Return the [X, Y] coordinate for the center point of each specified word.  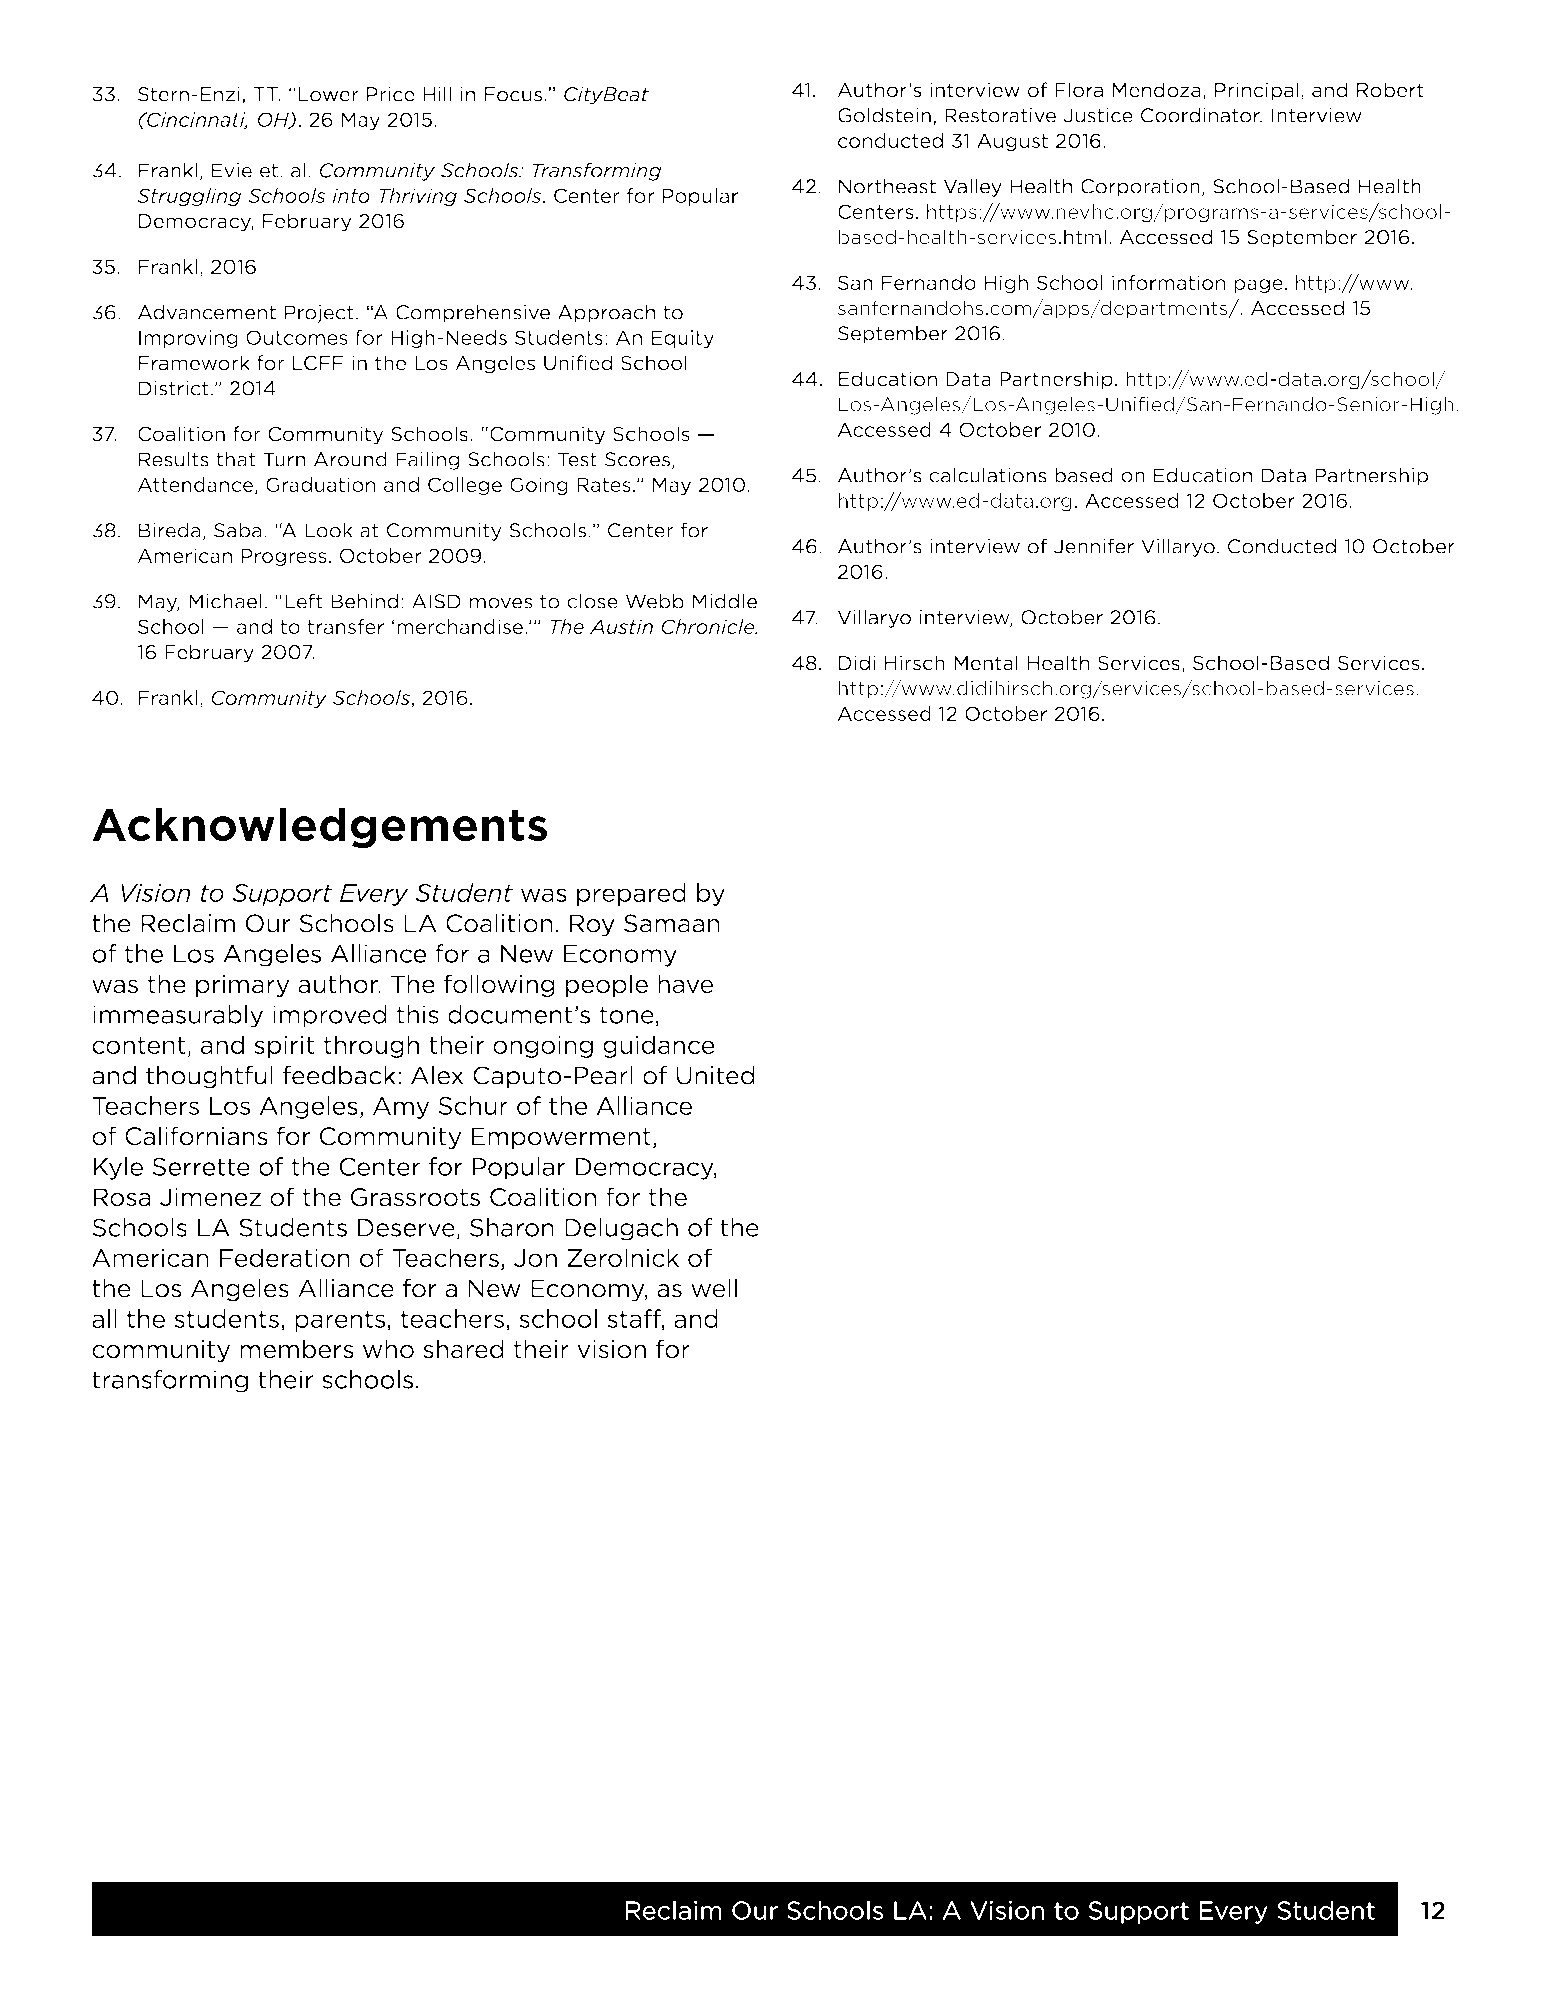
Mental [986, 663]
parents [341, 1321]
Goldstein [884, 115]
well [714, 1288]
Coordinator [1201, 115]
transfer [345, 626]
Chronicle [709, 626]
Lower [329, 94]
